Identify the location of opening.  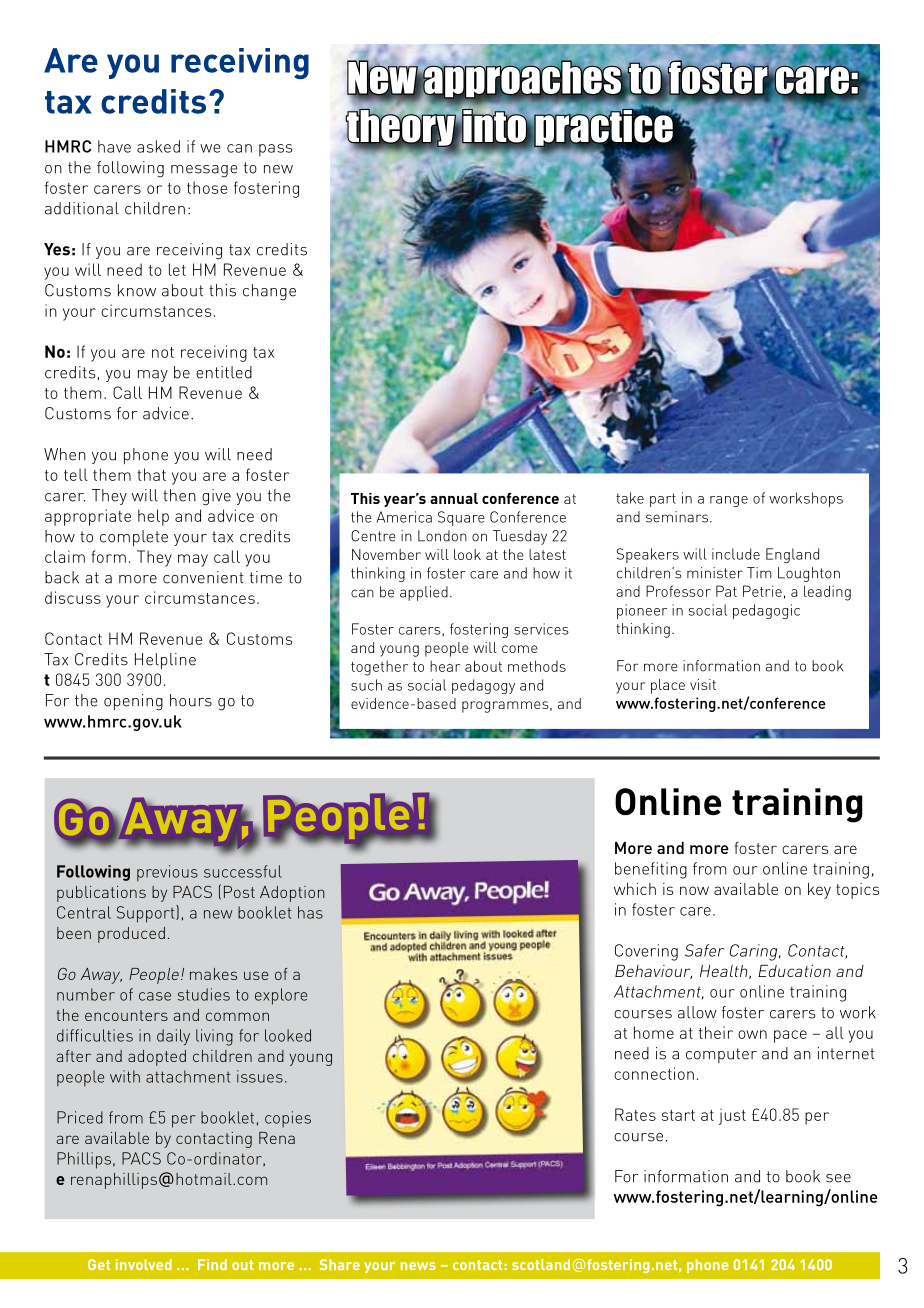
(133, 702).
